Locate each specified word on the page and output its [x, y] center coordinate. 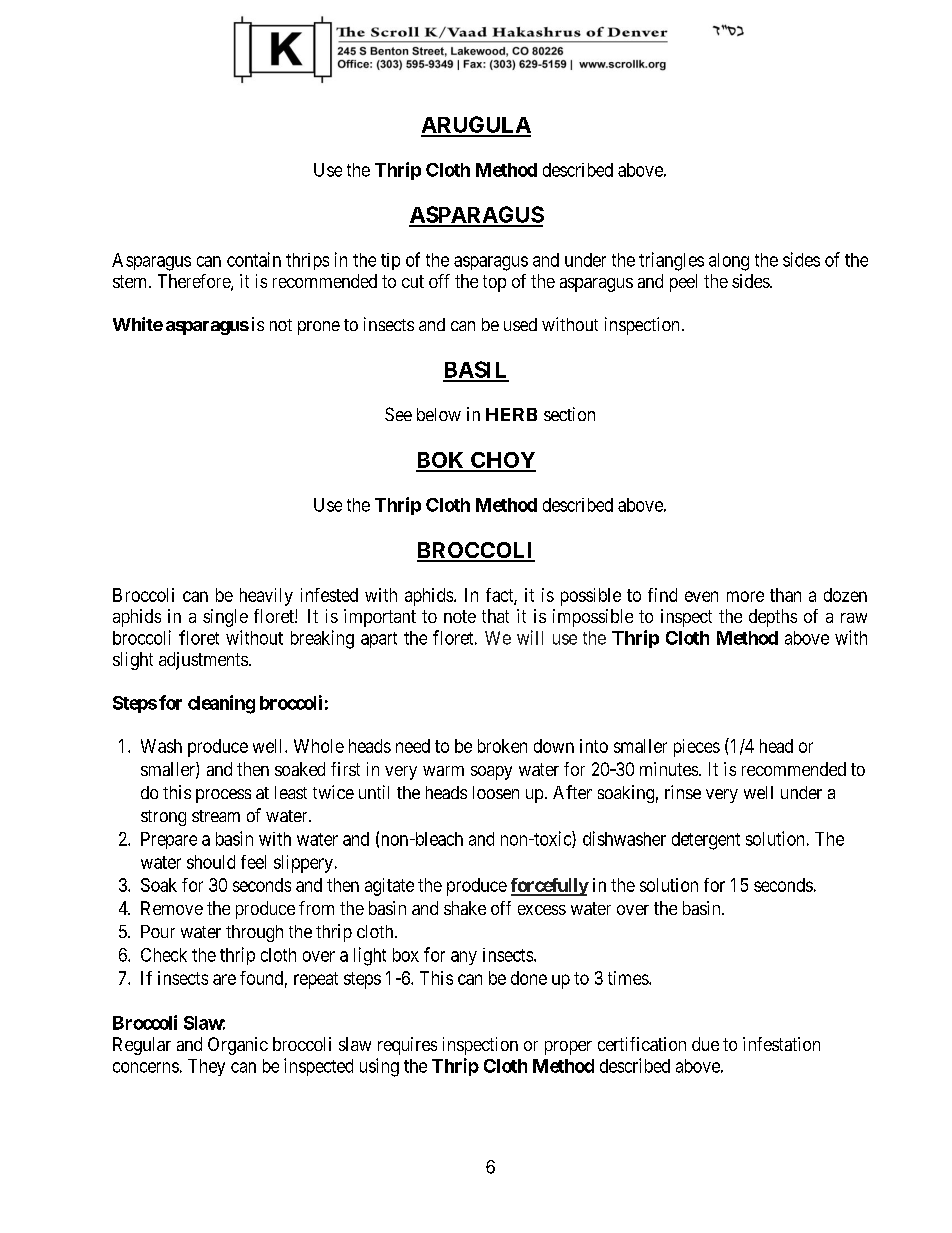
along [729, 262]
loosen [496, 792]
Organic [238, 1046]
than [785, 595]
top [494, 283]
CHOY [502, 461]
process [223, 796]
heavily [266, 597]
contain [254, 259]
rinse [683, 792]
